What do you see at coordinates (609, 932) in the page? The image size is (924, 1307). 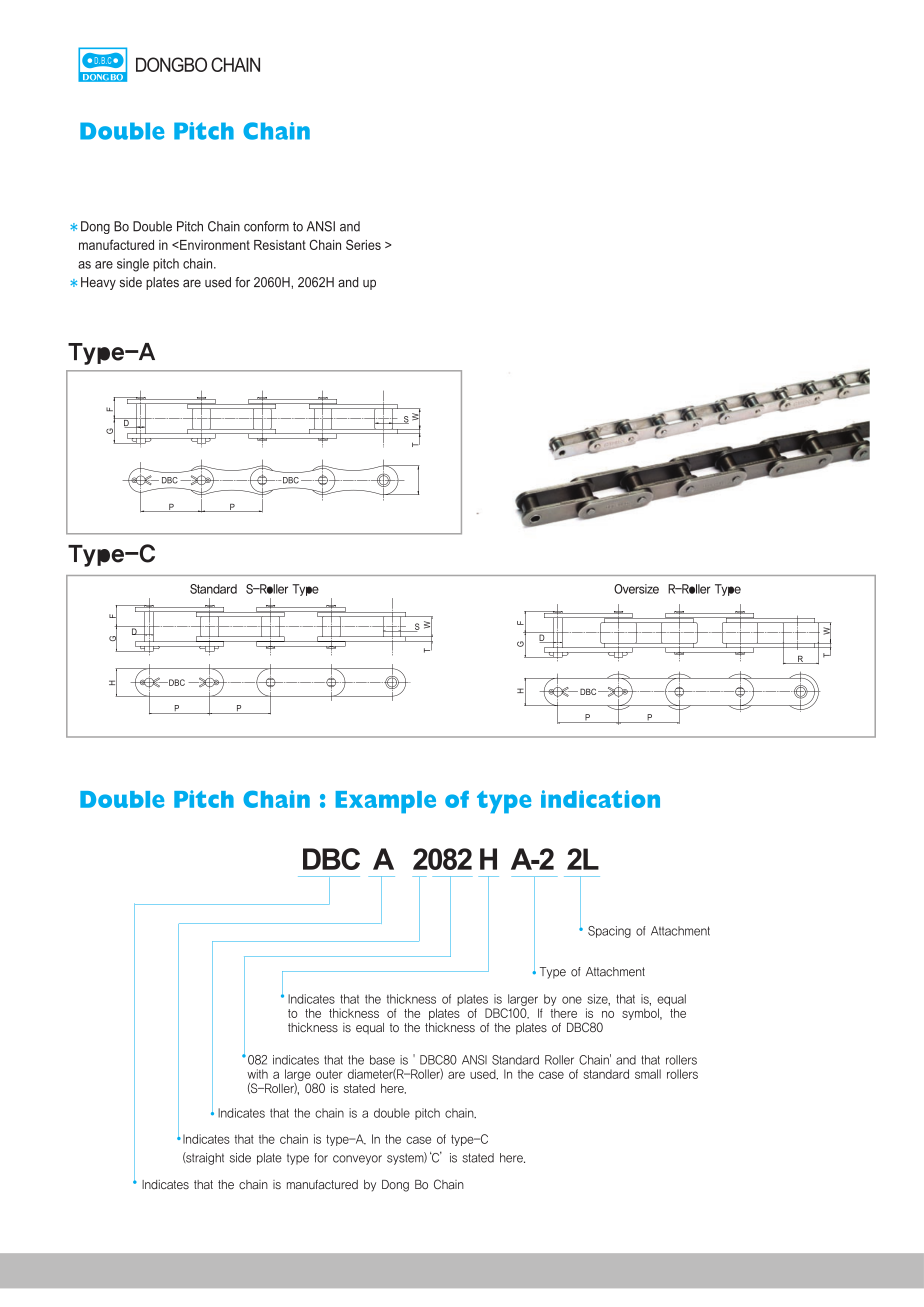 I see `Spacing` at bounding box center [609, 932].
